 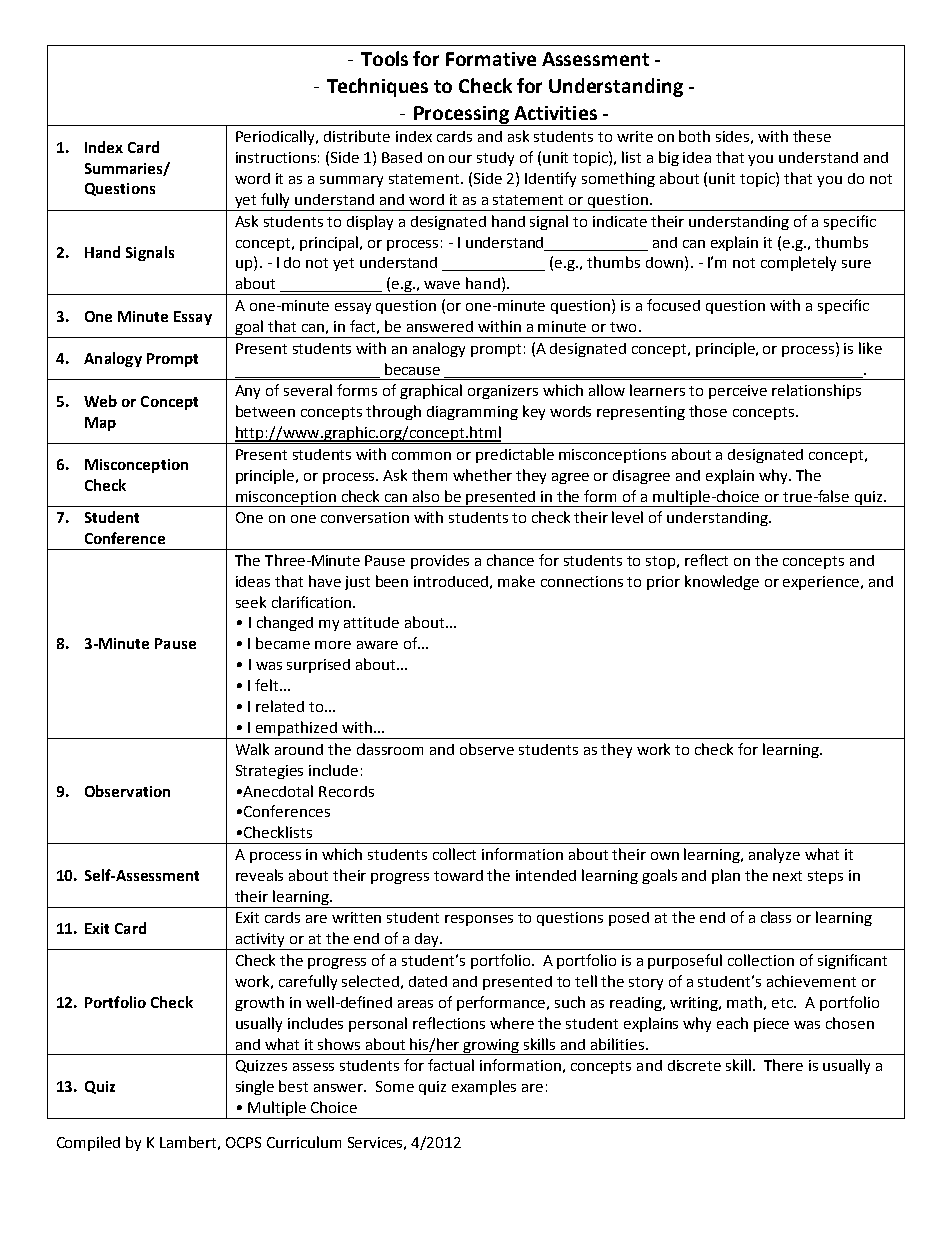 I want to click on Activities, so click(x=555, y=113).
